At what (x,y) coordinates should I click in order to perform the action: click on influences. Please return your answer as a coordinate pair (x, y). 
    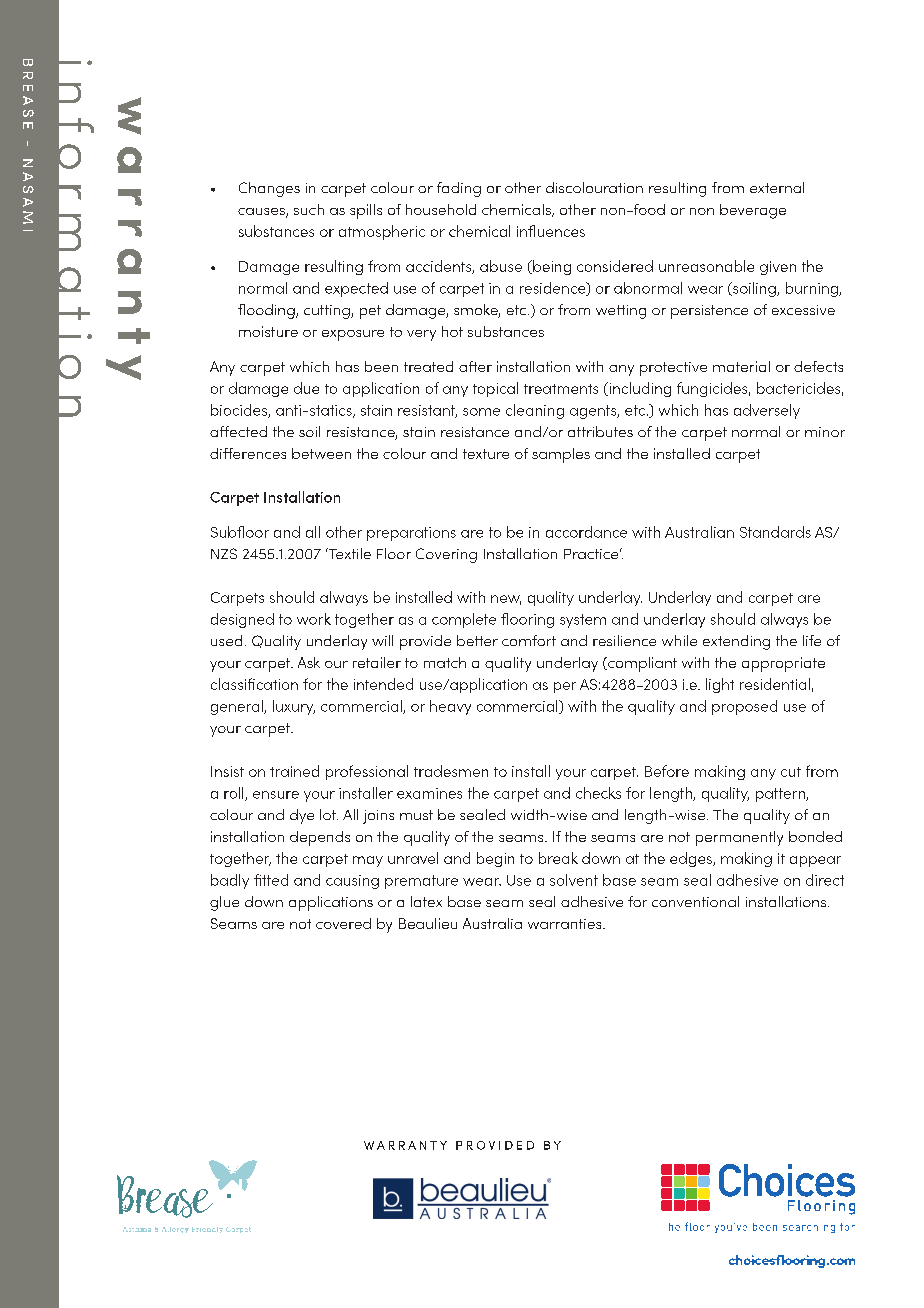
    Looking at the image, I should click on (551, 231).
